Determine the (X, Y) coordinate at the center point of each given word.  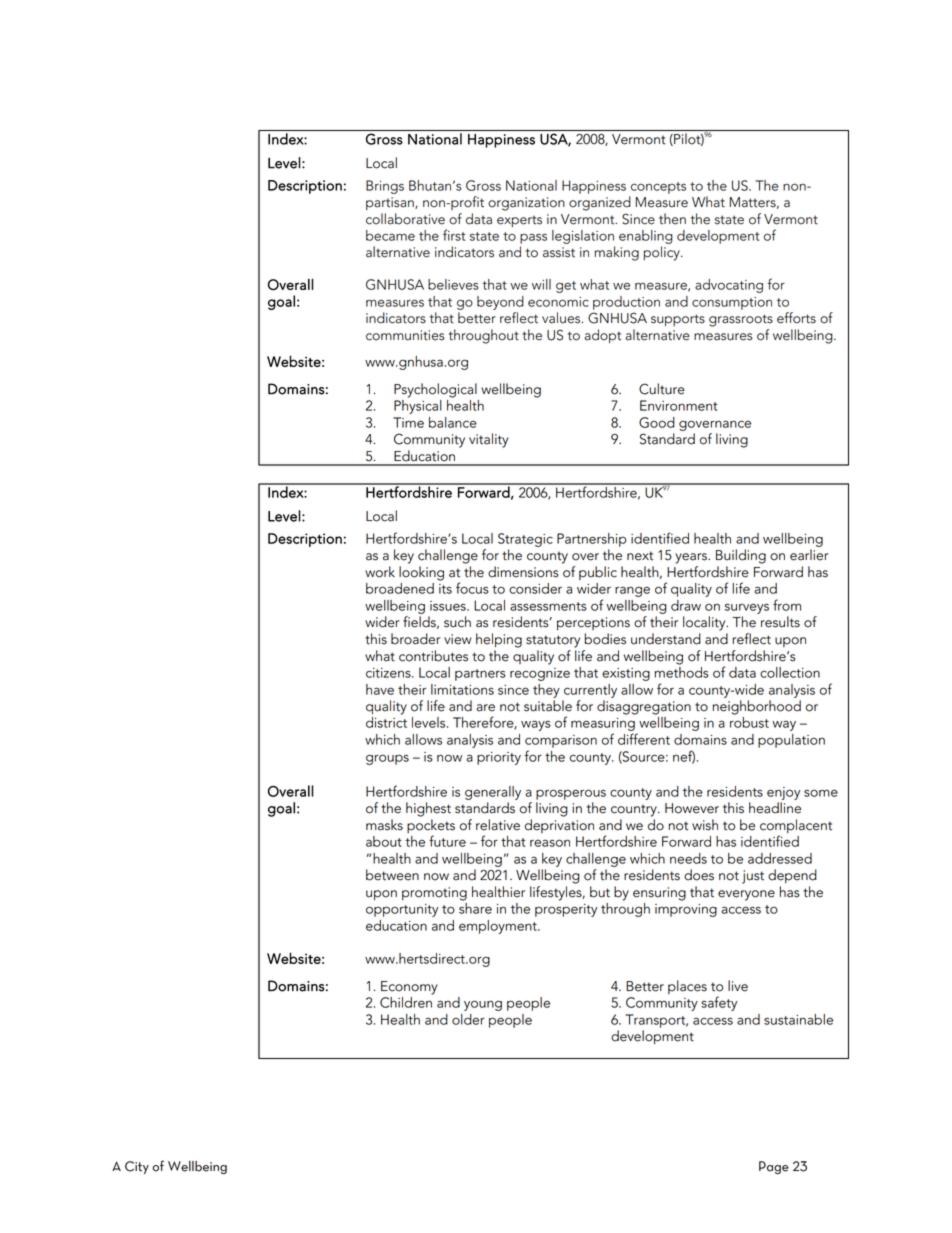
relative (498, 825)
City (137, 1167)
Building (741, 556)
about (384, 841)
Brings (385, 187)
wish (705, 825)
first (454, 235)
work (380, 572)
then (672, 219)
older (468, 1019)
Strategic (525, 540)
